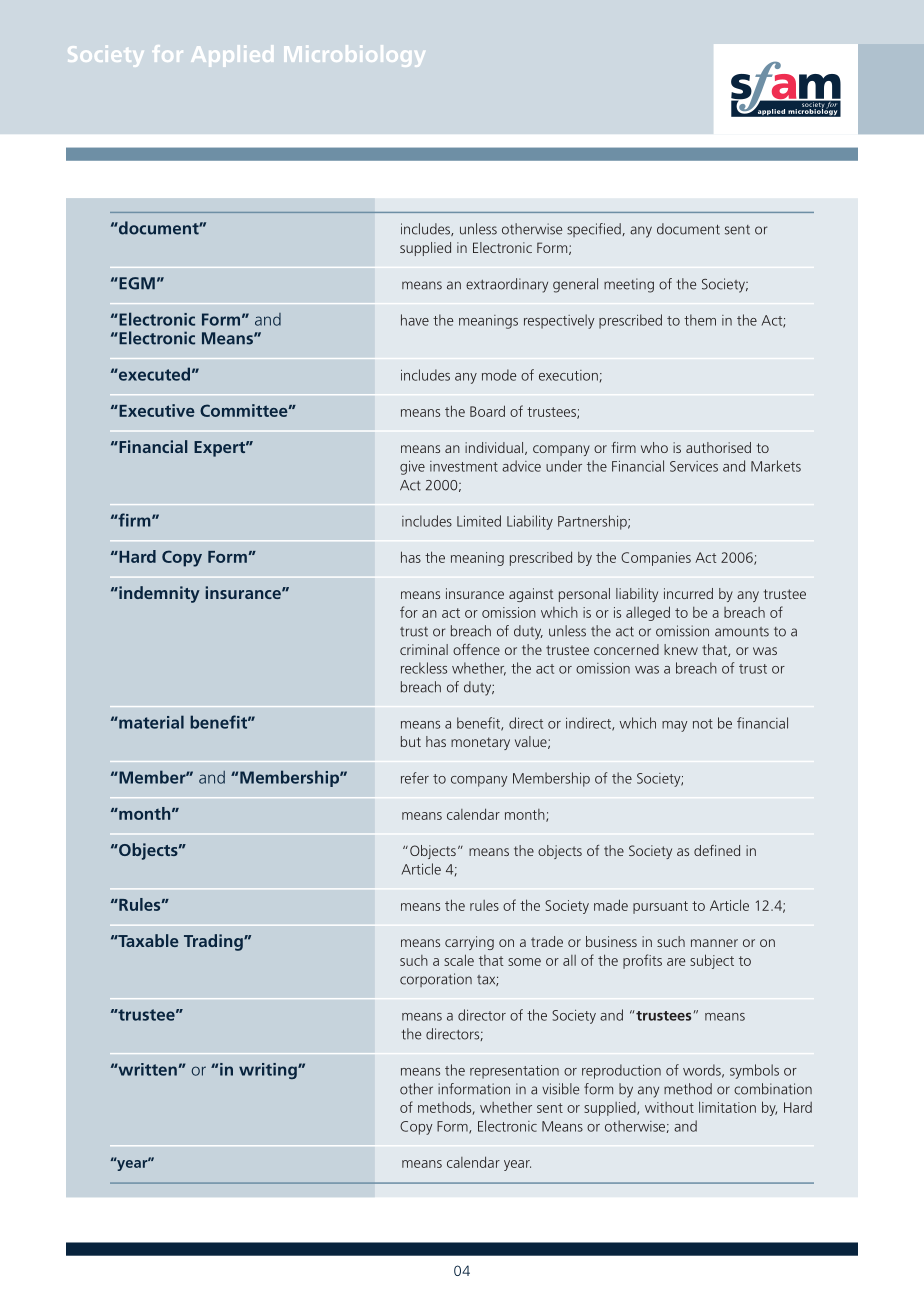 The image size is (924, 1308). I want to click on not, so click(703, 724).
